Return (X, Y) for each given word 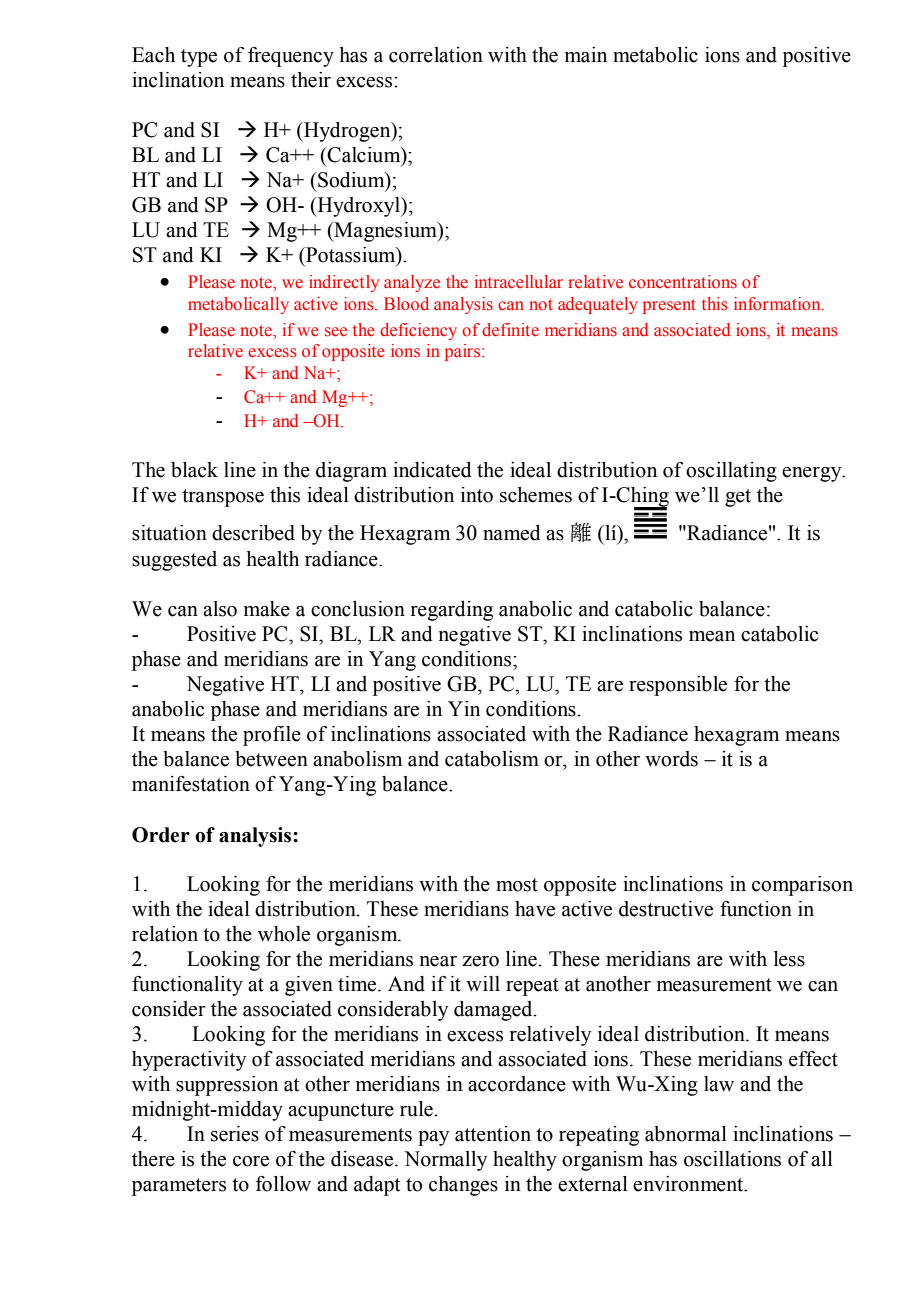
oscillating (731, 472)
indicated (432, 470)
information (778, 303)
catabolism (492, 759)
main (586, 55)
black (194, 470)
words (671, 759)
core (251, 1161)
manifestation (191, 784)
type (199, 58)
